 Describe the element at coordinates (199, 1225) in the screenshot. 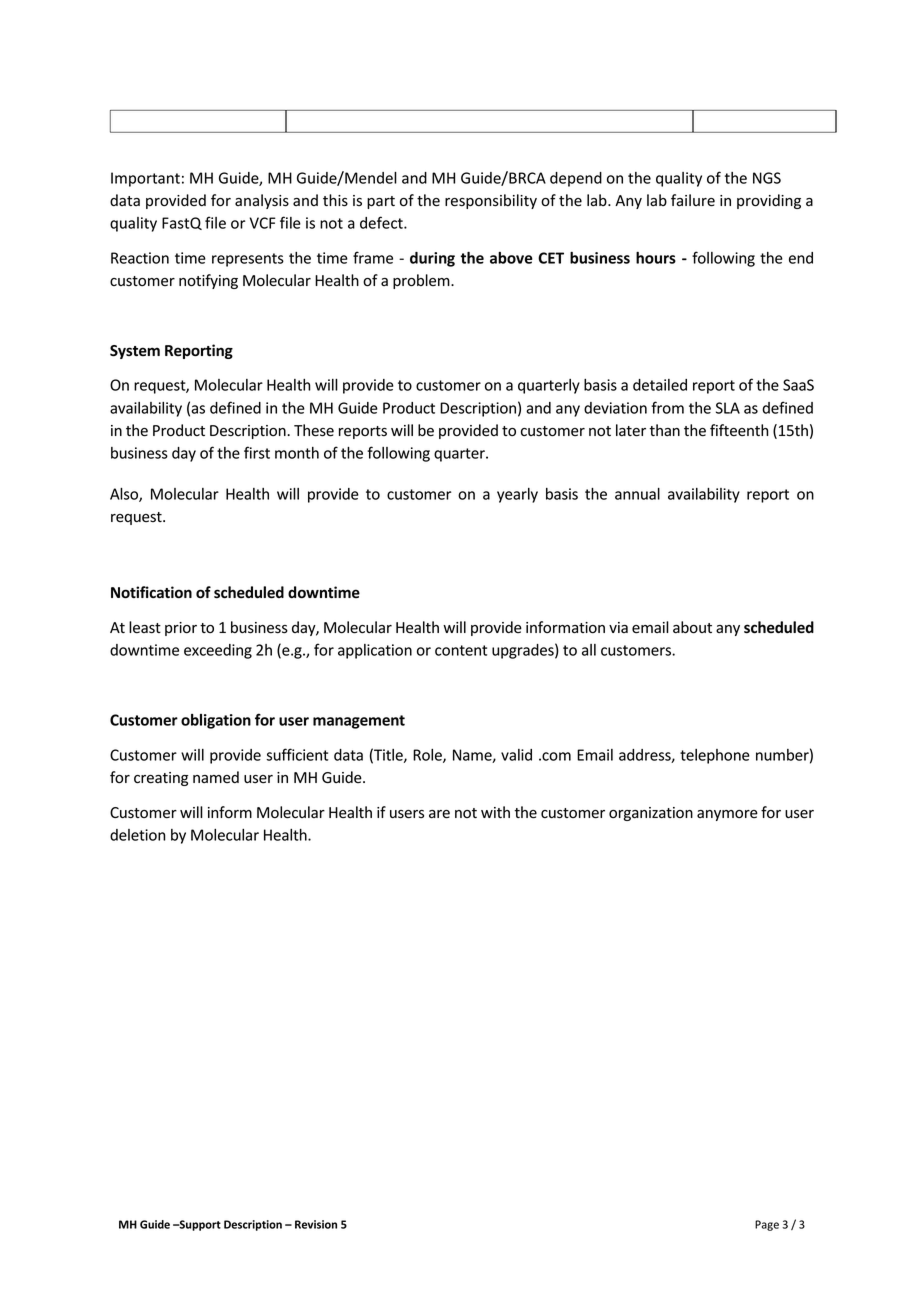

I see `Support` at that location.
